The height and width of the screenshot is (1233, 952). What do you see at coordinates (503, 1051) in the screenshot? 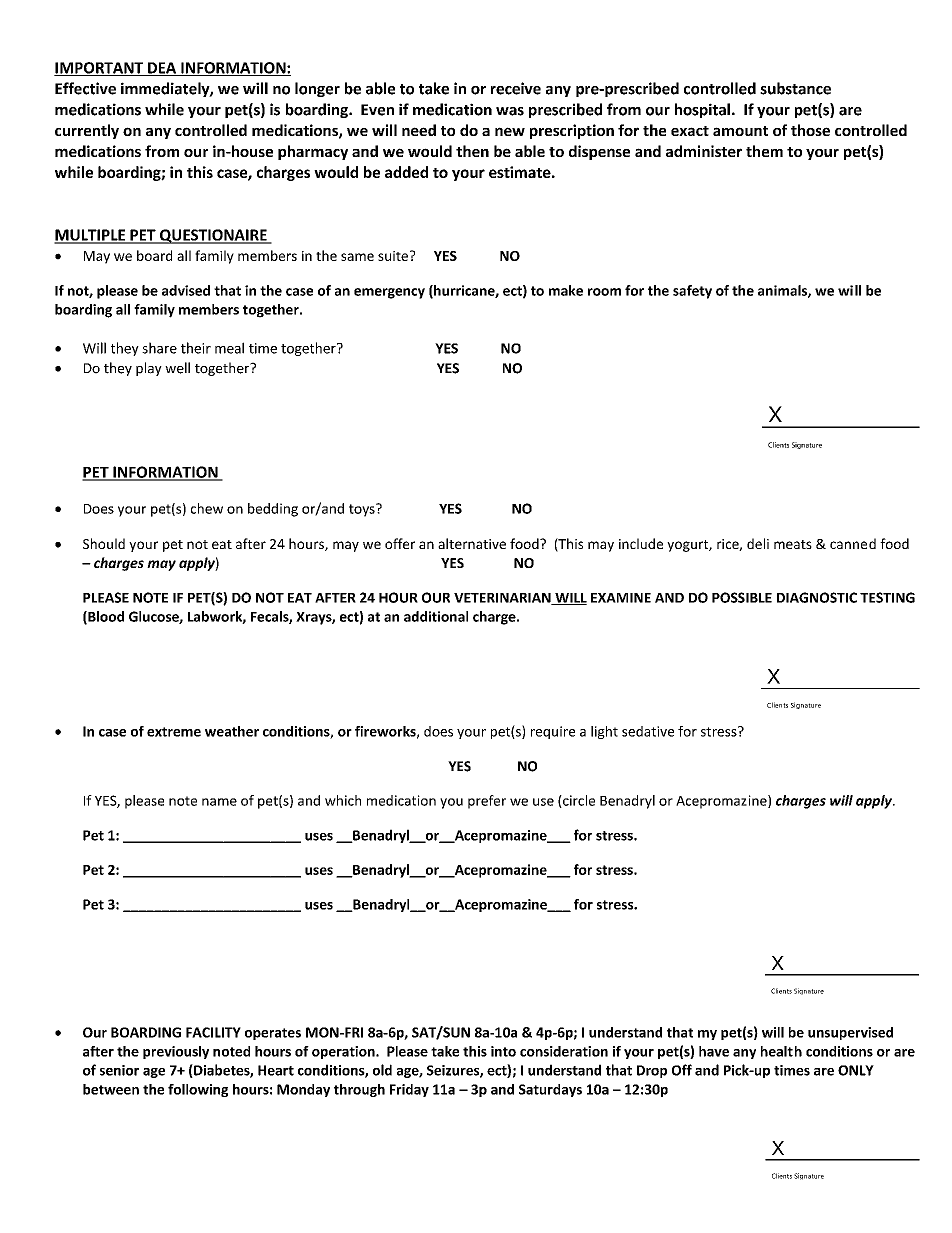
I see `into` at bounding box center [503, 1051].
